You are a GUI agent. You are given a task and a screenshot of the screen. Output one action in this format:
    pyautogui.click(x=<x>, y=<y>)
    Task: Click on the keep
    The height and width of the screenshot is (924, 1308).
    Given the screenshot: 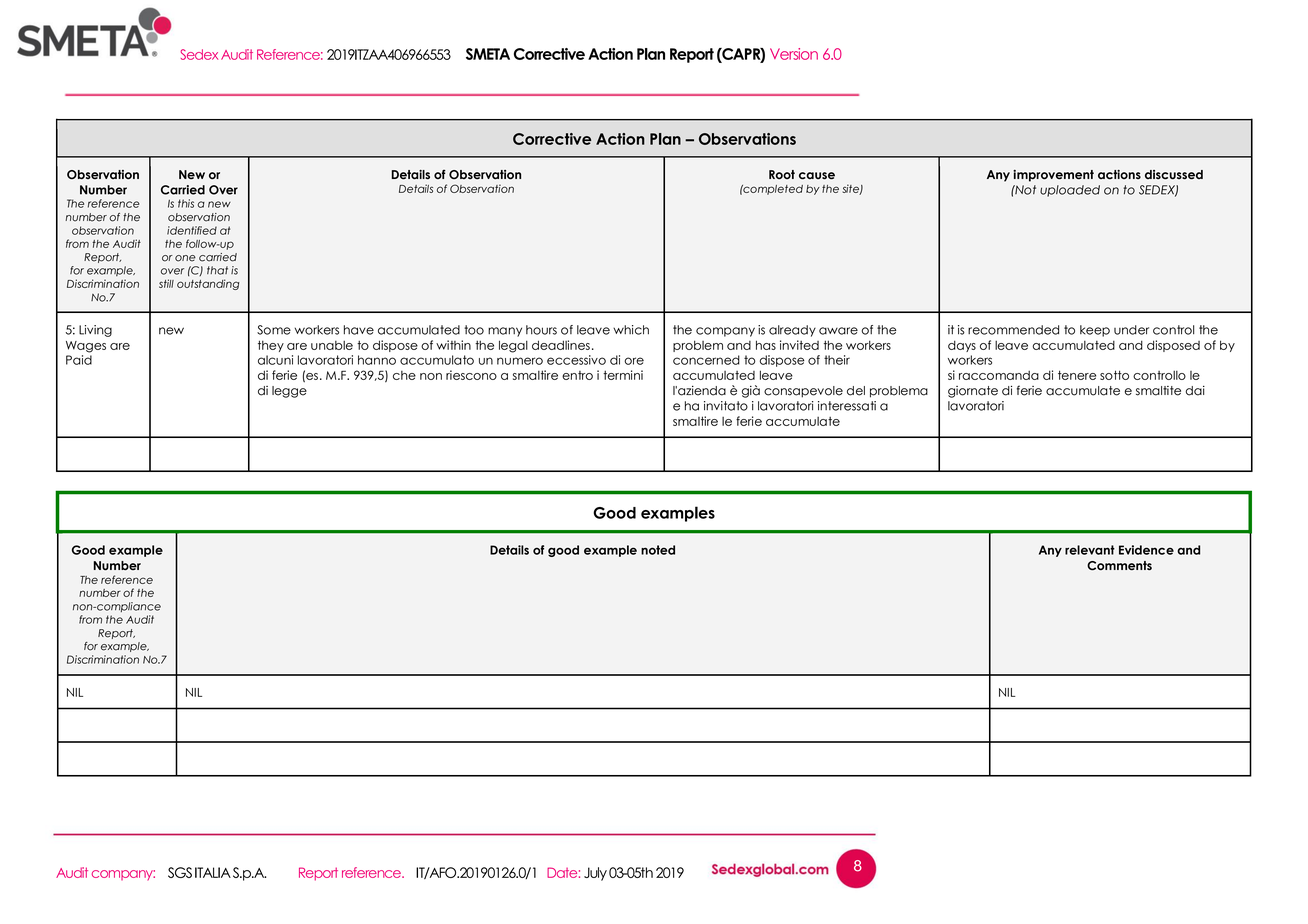 What is the action you would take?
    pyautogui.click(x=1095, y=331)
